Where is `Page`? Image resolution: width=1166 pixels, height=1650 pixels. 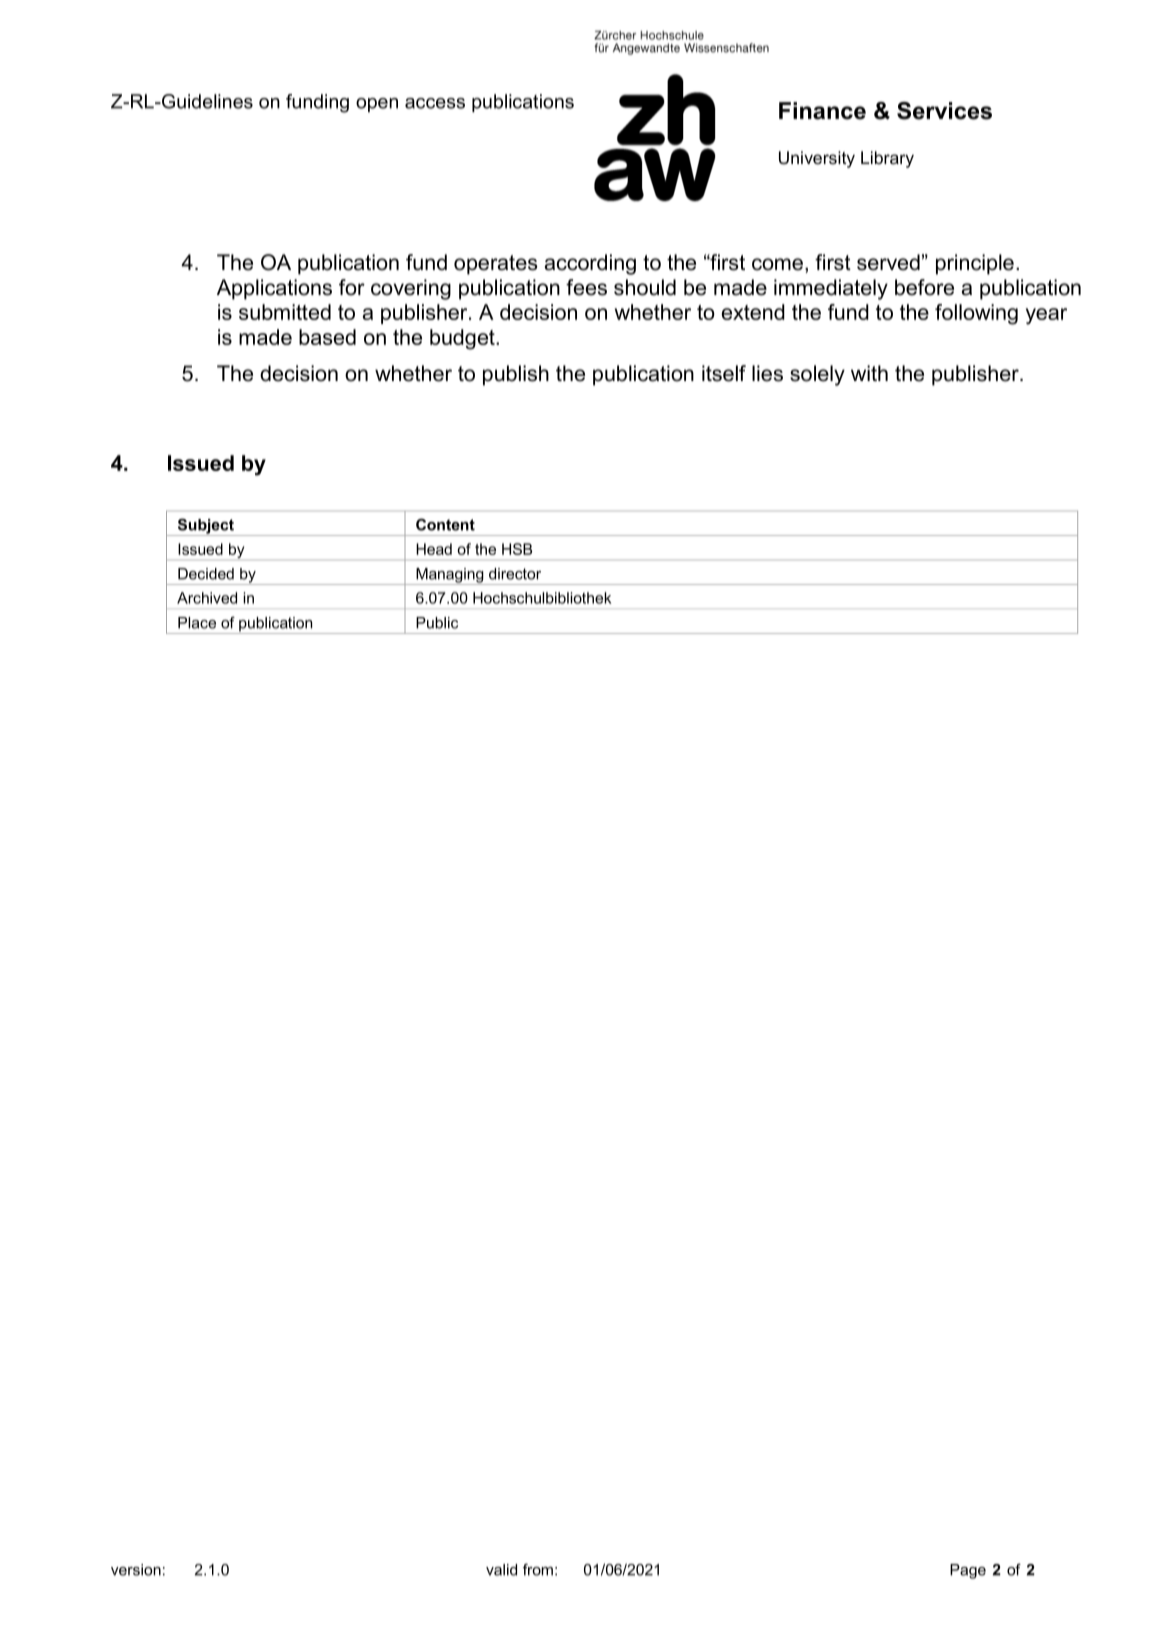 Page is located at coordinates (968, 1571).
